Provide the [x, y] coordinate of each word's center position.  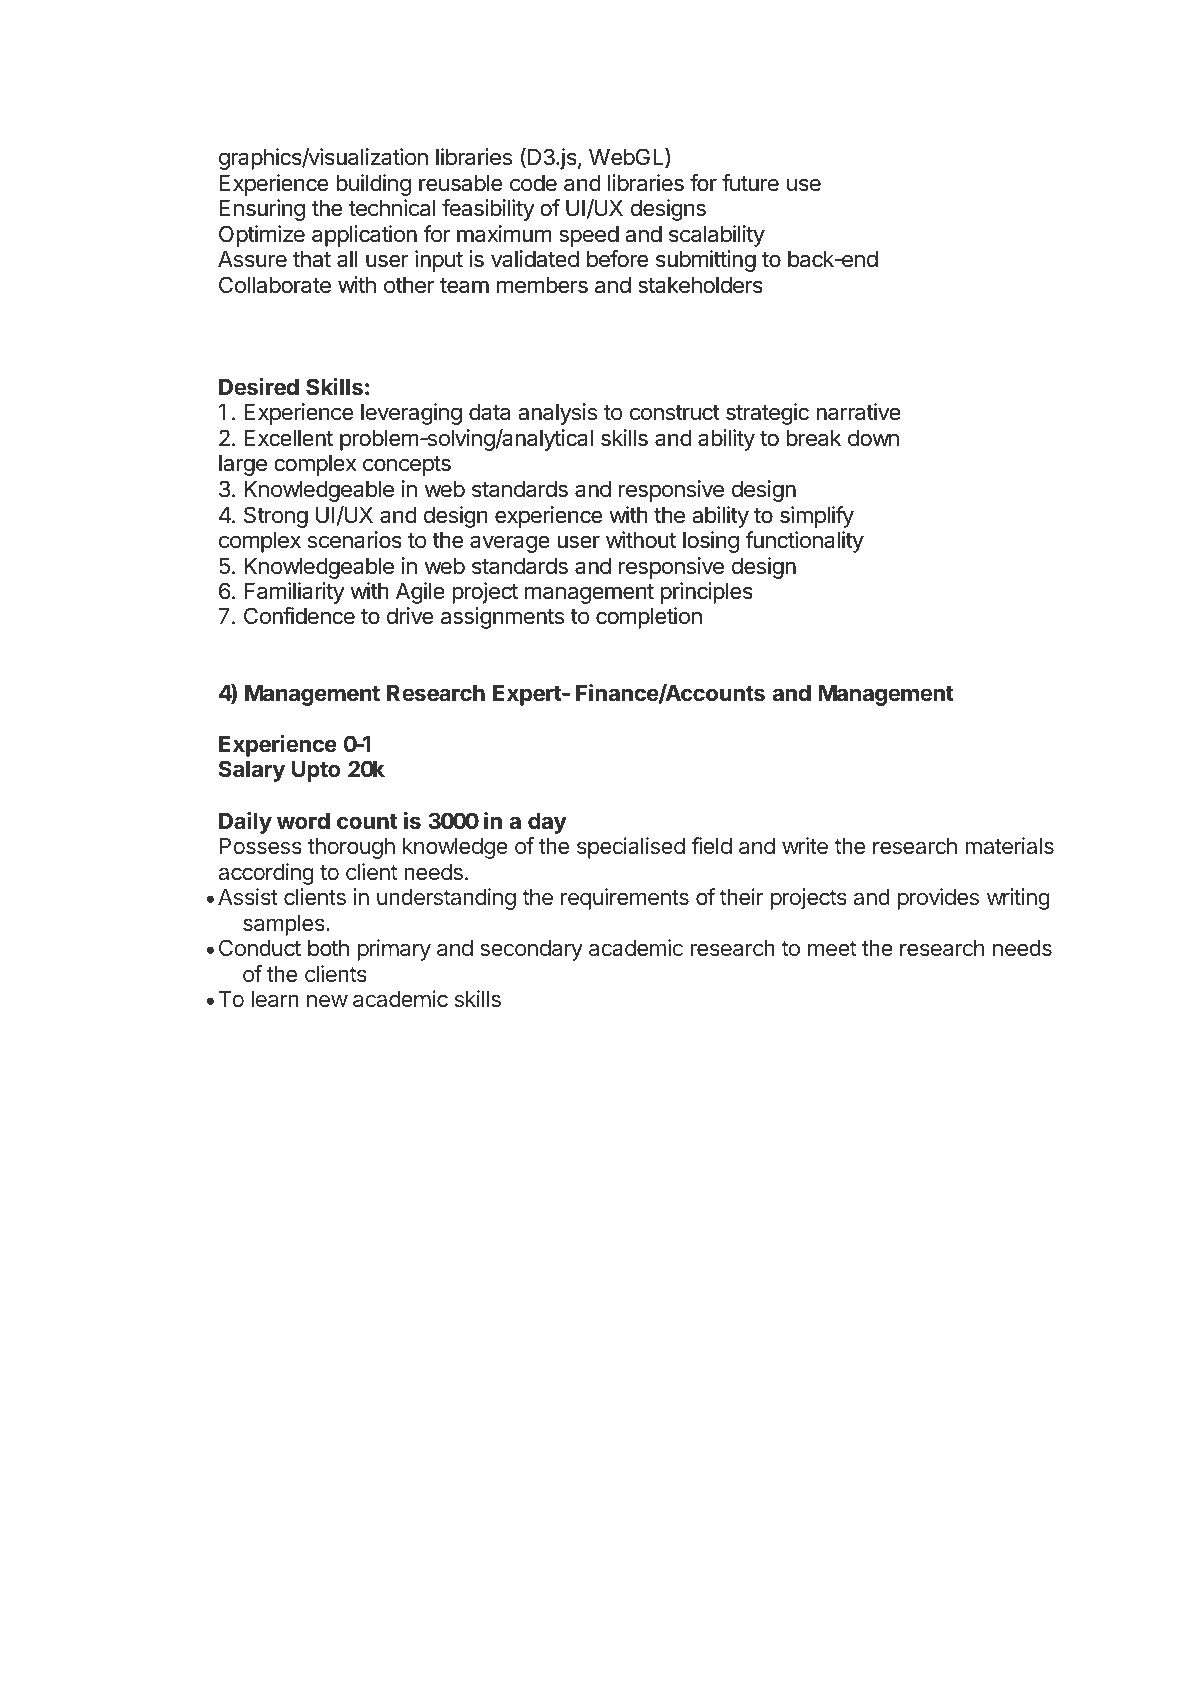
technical [392, 208]
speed [589, 236]
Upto [316, 771]
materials [1009, 845]
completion [649, 618]
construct [675, 413]
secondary [531, 950]
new [327, 1000]
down [873, 438]
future [750, 183]
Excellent [288, 438]
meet [832, 948]
